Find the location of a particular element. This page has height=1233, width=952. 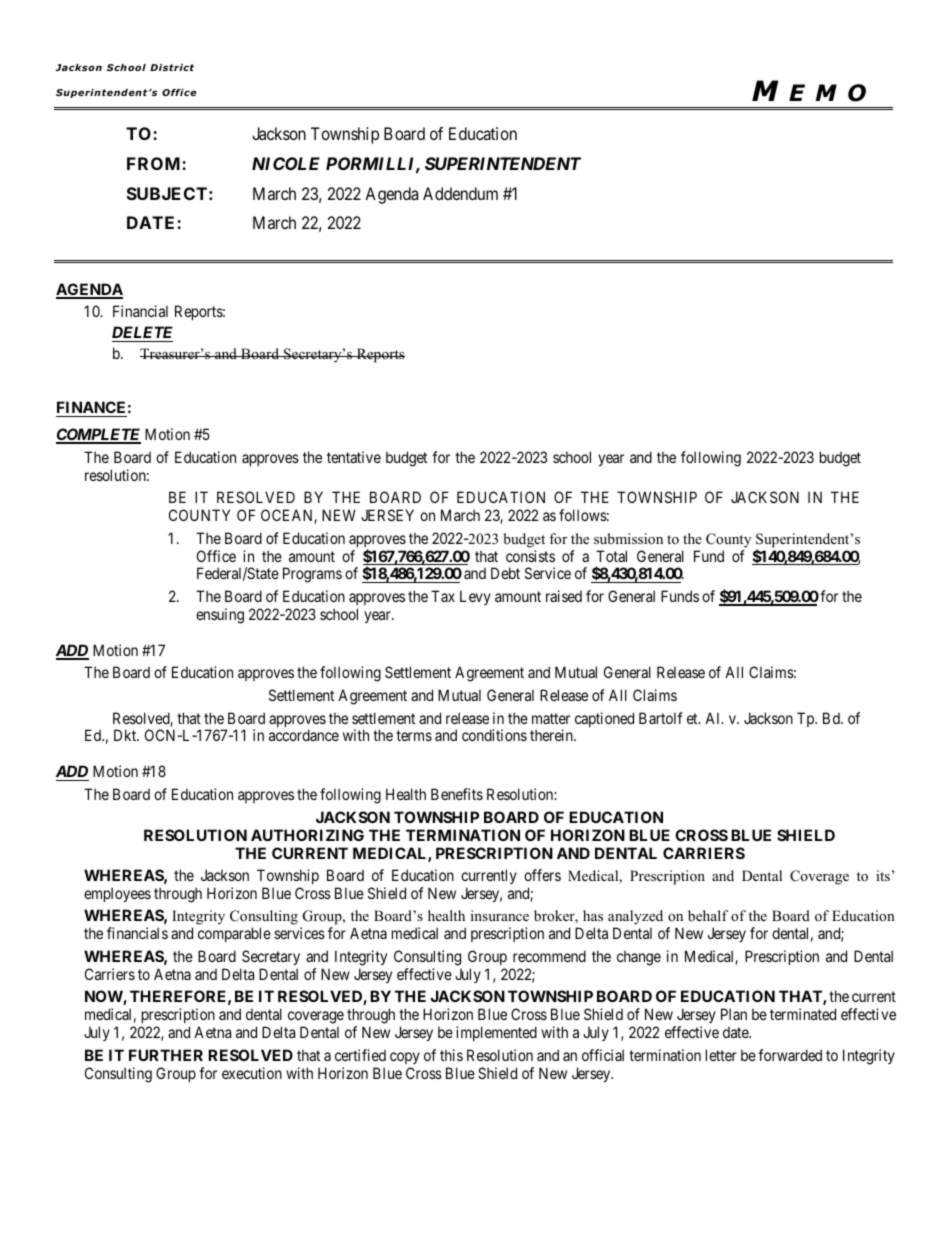

Benefits is located at coordinates (457, 794).
